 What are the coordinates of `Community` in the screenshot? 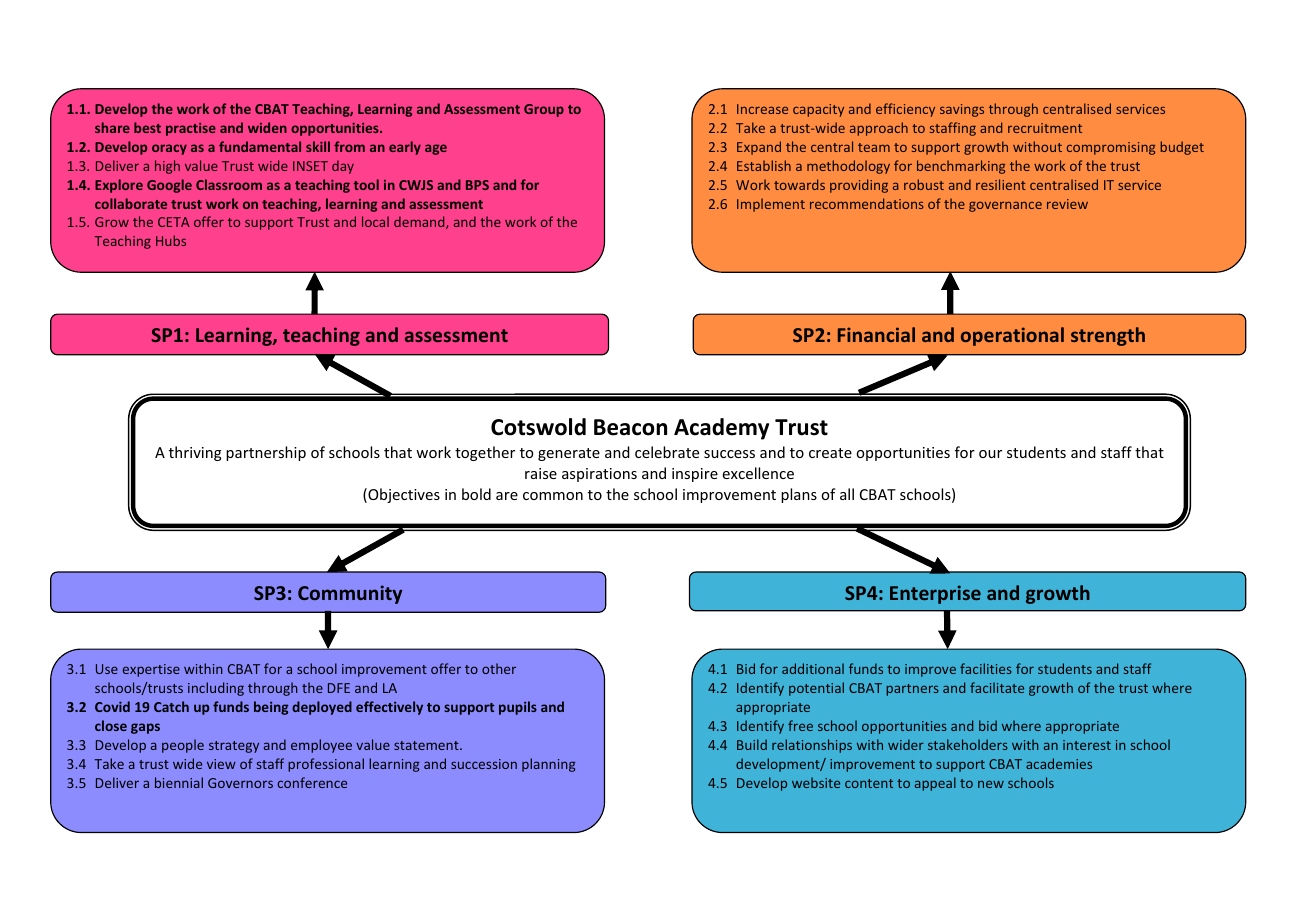 It's located at (350, 594).
